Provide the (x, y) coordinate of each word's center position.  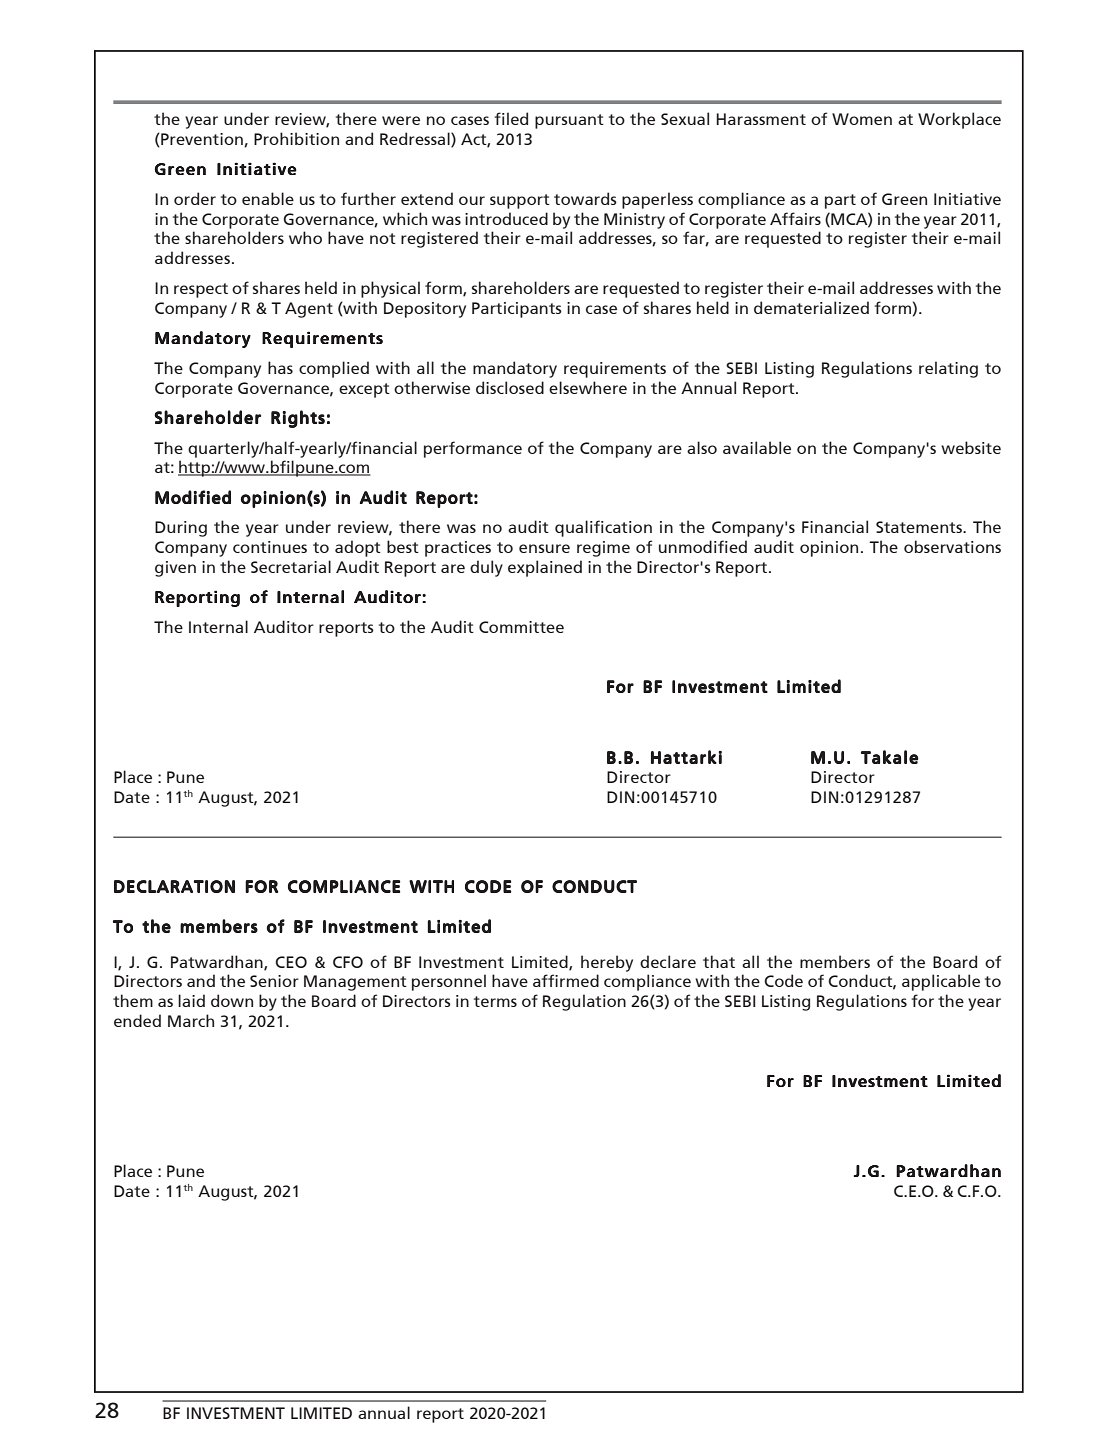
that (719, 961)
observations (952, 546)
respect (201, 290)
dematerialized (811, 307)
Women (862, 119)
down (232, 1000)
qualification (603, 528)
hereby (607, 963)
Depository (425, 310)
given (175, 569)
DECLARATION (174, 886)
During (181, 529)
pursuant (569, 121)
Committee (521, 627)
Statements (920, 527)
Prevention (202, 140)
